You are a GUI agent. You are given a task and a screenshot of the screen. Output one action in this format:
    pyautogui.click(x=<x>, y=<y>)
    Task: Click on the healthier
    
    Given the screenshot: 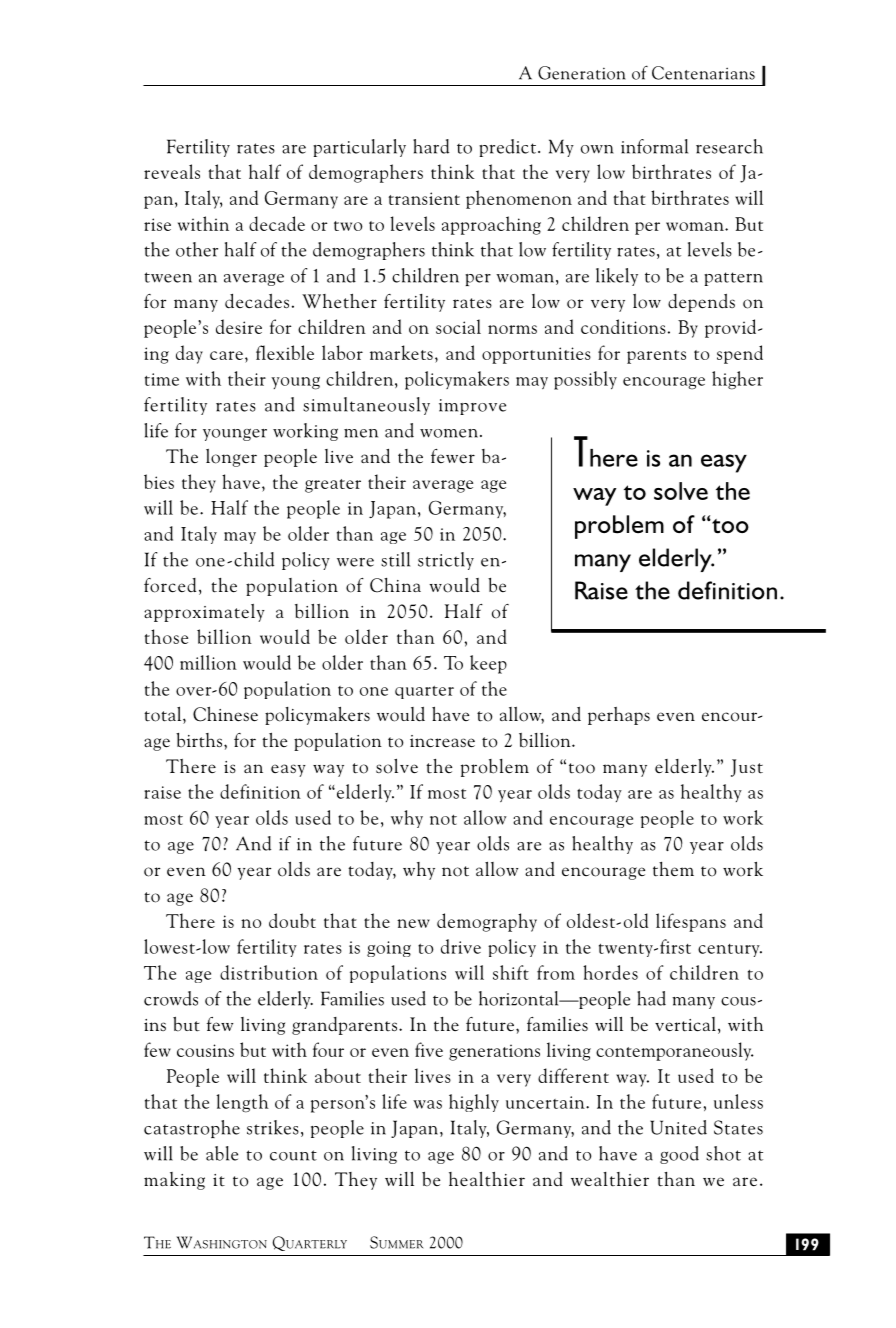 What is the action you would take?
    pyautogui.click(x=487, y=1179)
